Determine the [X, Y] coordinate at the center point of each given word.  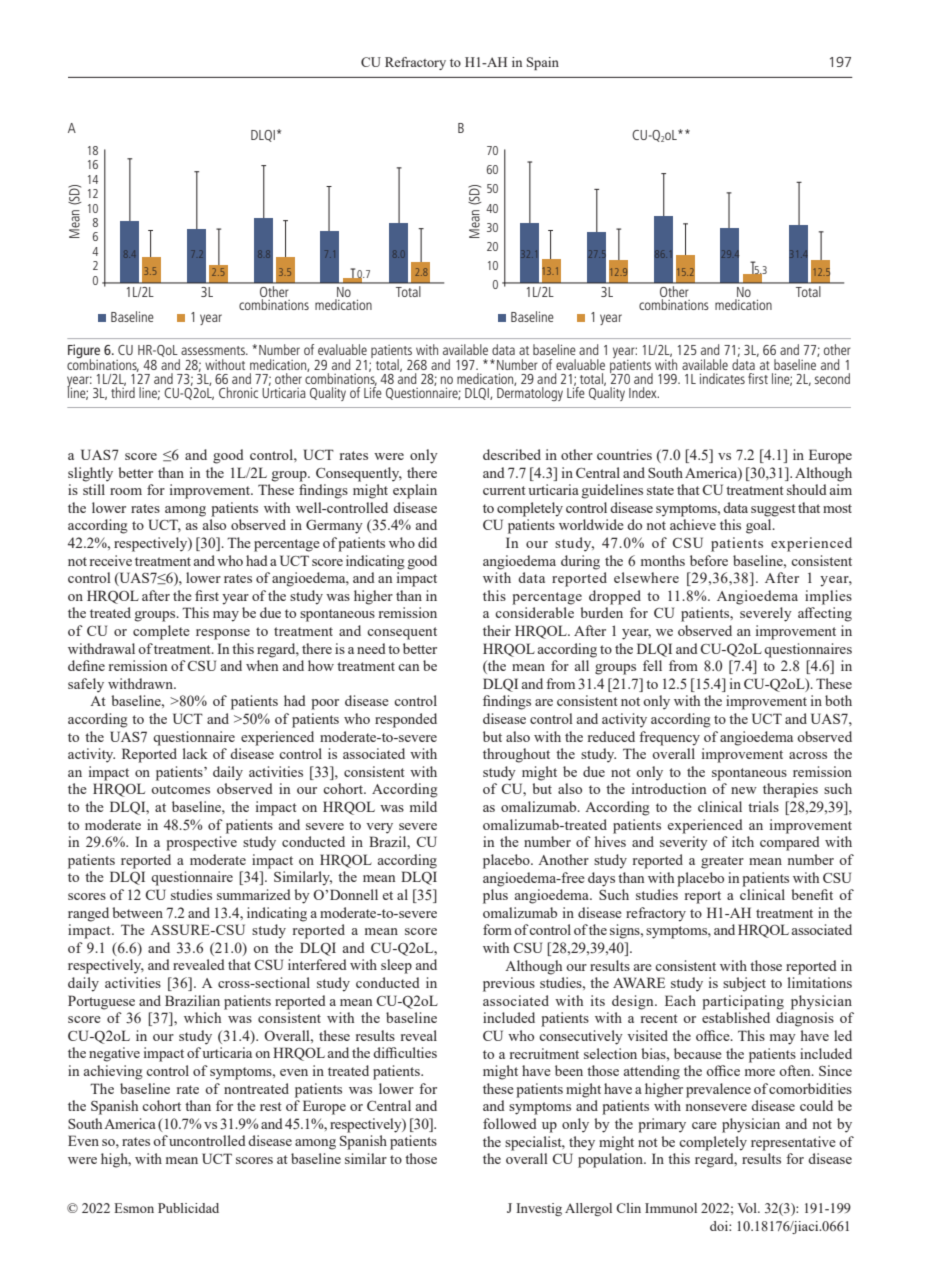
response [223, 634]
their [497, 630]
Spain [543, 63]
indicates [722, 378]
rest [271, 1106]
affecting [825, 614]
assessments [214, 350]
